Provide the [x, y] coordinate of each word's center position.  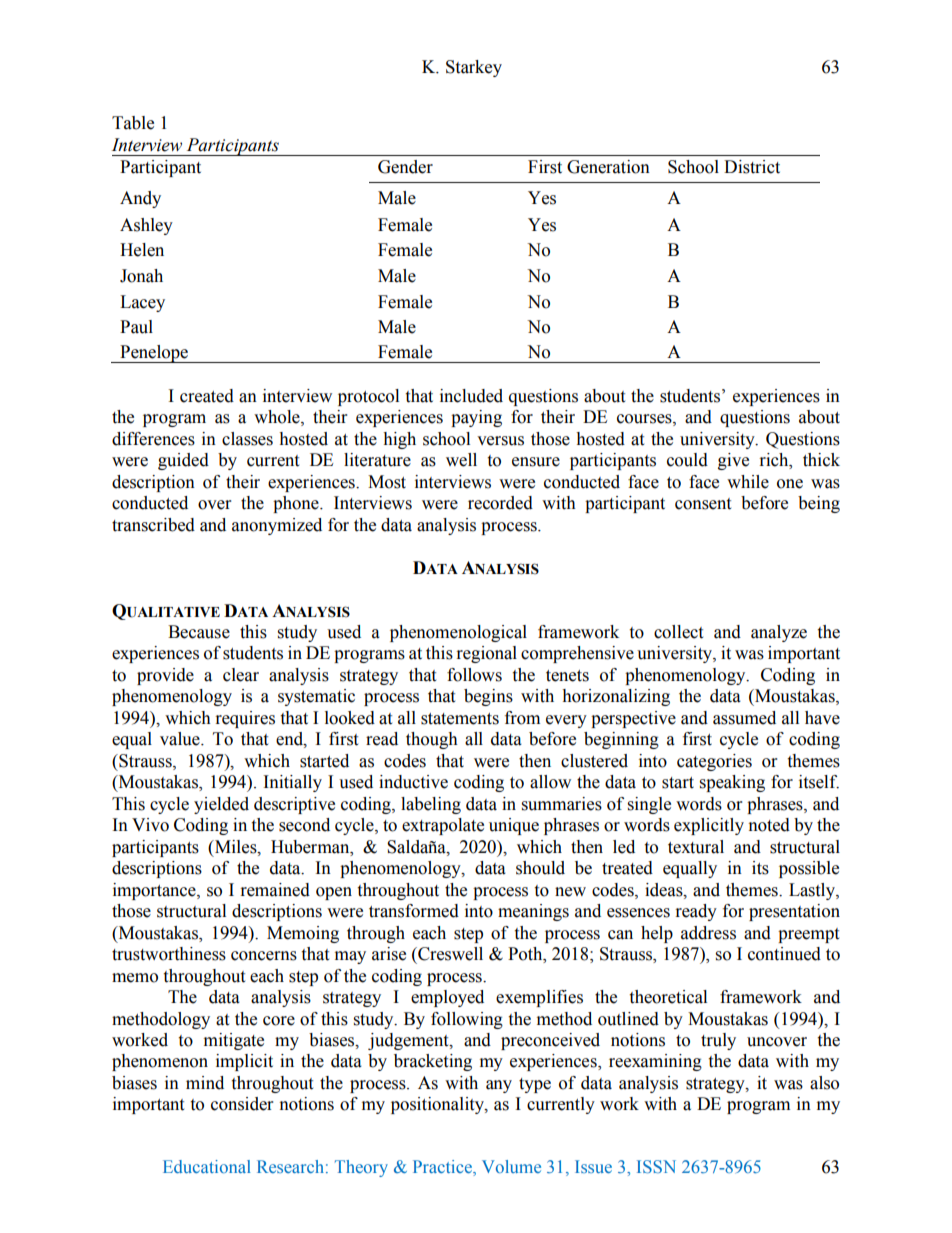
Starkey [474, 68]
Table [133, 123]
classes [247, 439]
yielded [221, 805]
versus [500, 441]
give [733, 461]
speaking [732, 783]
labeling [431, 805]
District [752, 167]
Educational [207, 1166]
